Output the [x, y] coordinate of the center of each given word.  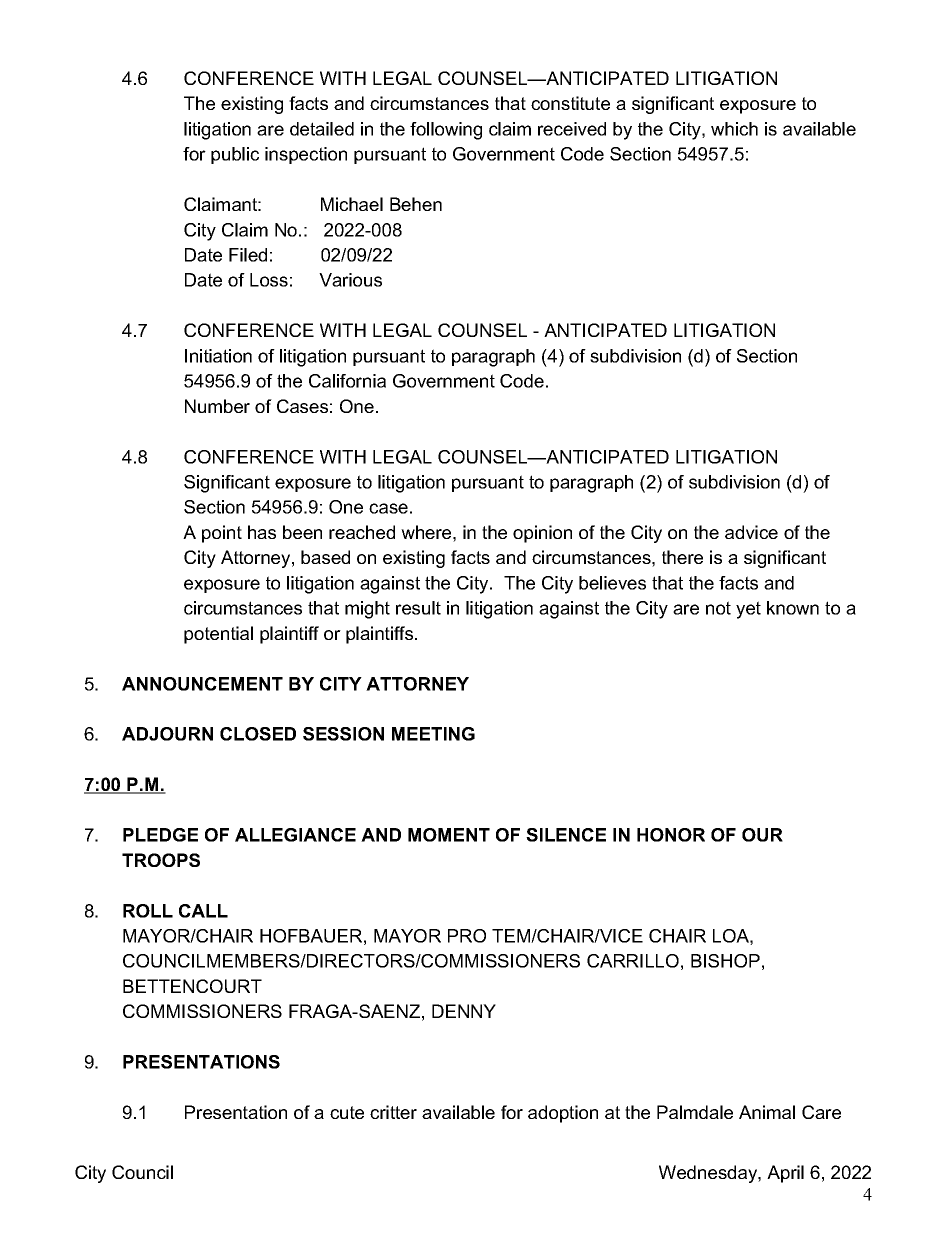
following [446, 131]
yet [748, 610]
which [734, 129]
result [418, 608]
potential [218, 635]
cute [347, 1112]
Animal [767, 1112]
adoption [563, 1114]
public [235, 155]
